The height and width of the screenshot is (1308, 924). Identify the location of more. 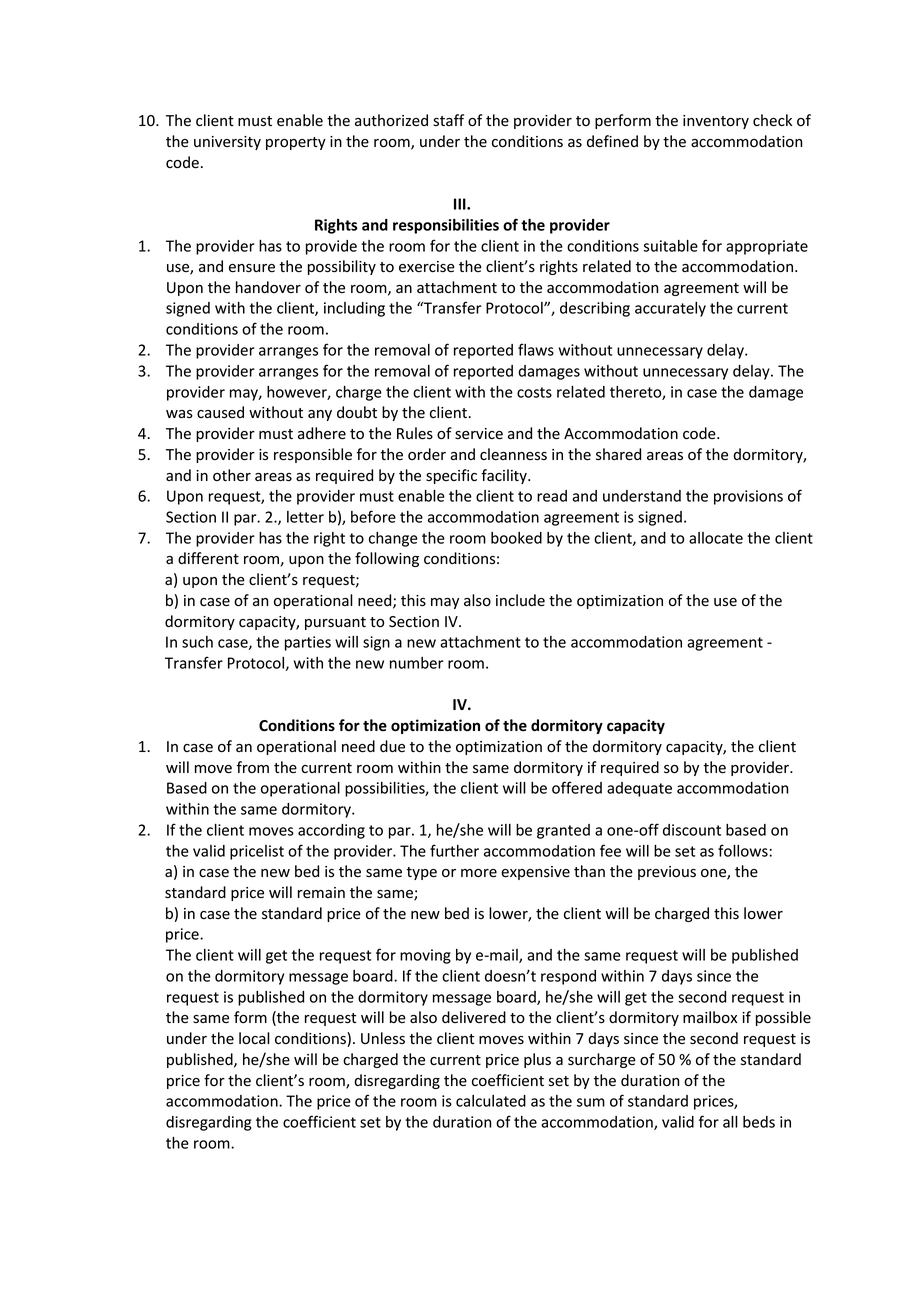
(479, 873).
